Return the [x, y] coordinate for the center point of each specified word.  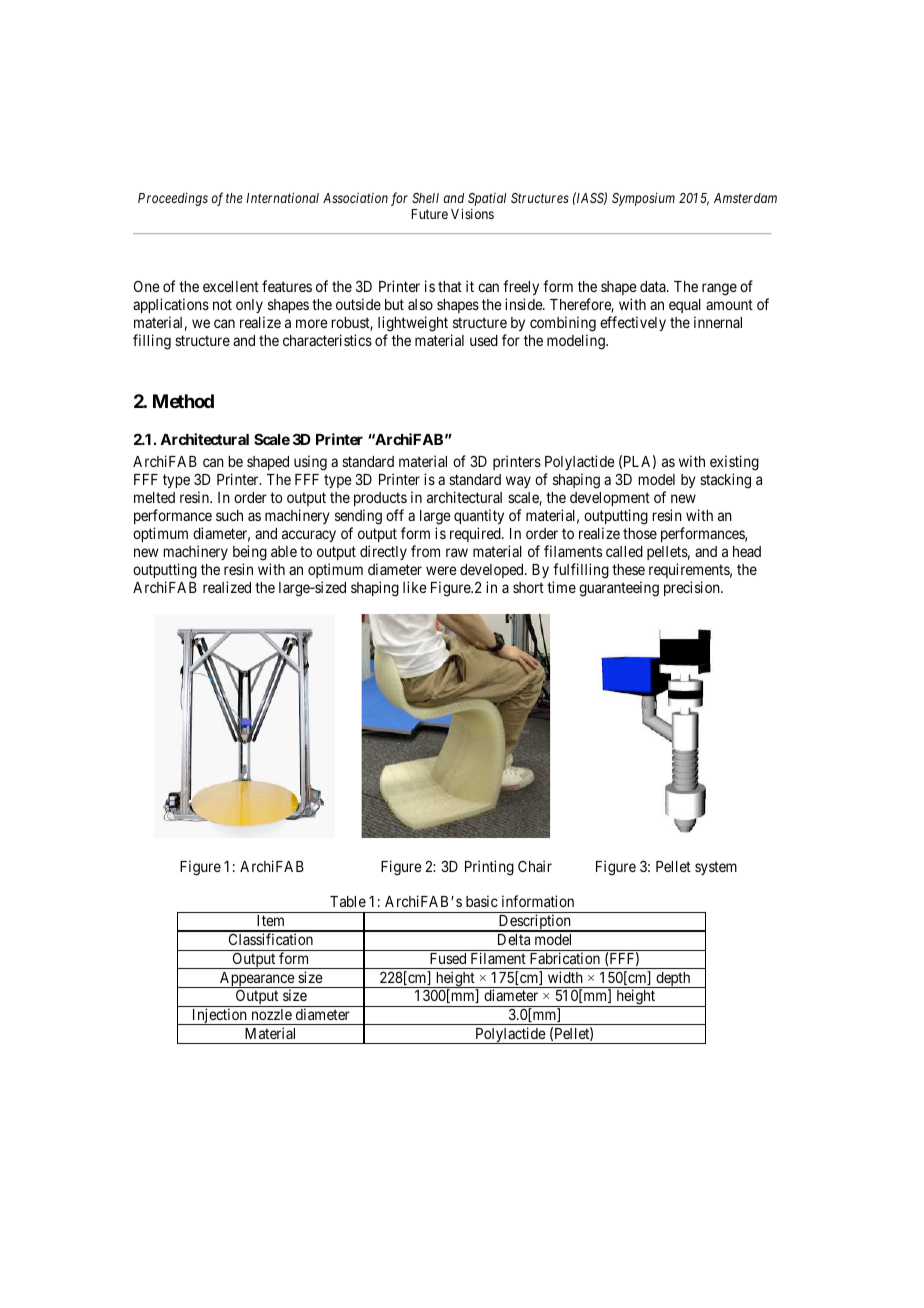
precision [693, 588]
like [415, 587]
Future [430, 214]
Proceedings [173, 199]
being [250, 553]
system [716, 868]
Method [183, 401]
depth [673, 980]
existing [734, 464]
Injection [219, 1016]
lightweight [413, 324]
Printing [489, 868]
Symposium [643, 199]
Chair [535, 866]
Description [535, 923]
